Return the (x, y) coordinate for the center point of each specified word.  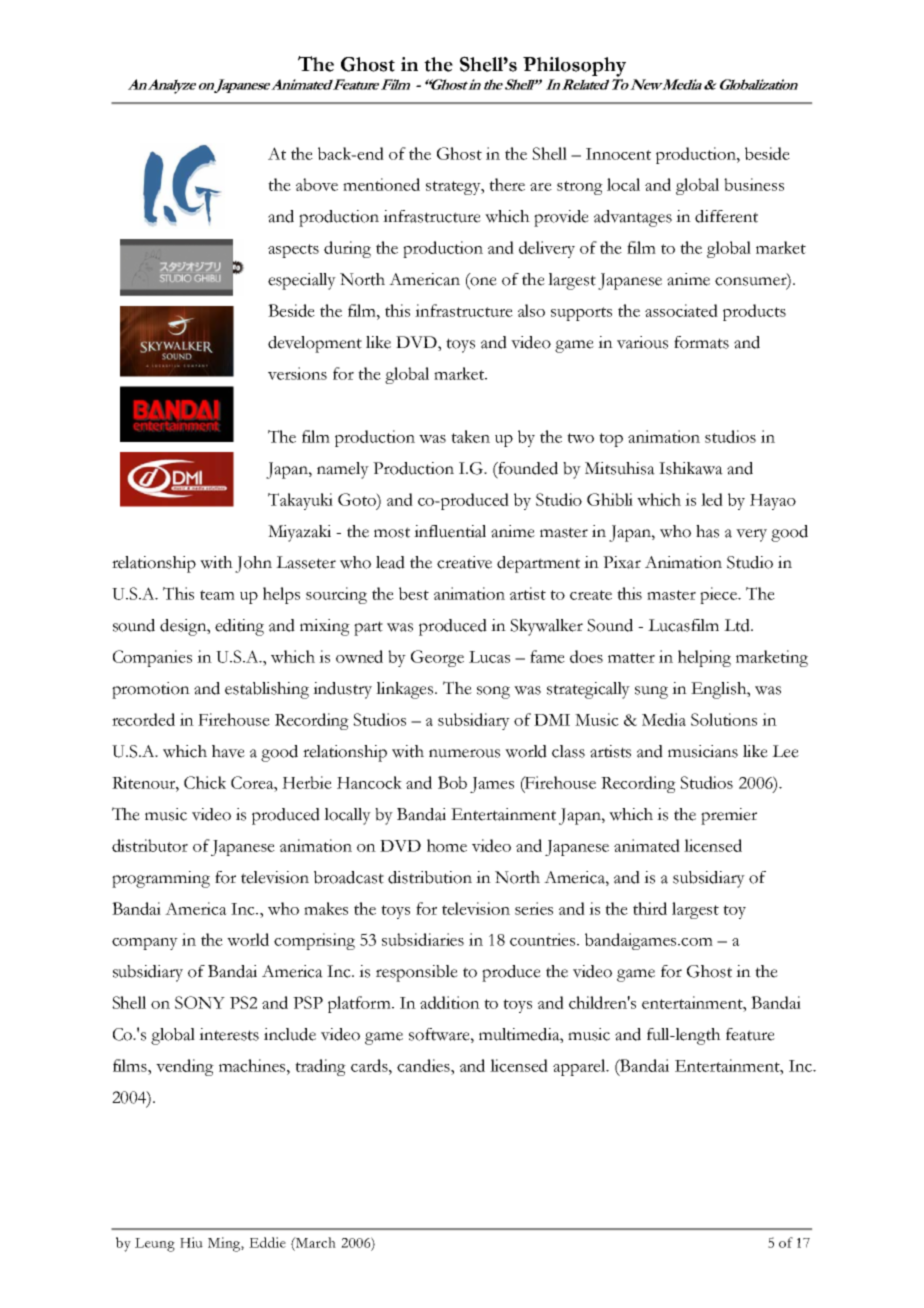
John (253, 564)
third (650, 908)
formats (701, 342)
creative (464, 562)
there (507, 184)
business (754, 184)
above (317, 184)
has (707, 531)
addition (450, 1002)
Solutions (724, 719)
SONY (200, 1002)
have (228, 751)
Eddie (267, 1242)
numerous (464, 753)
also (531, 310)
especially (302, 281)
